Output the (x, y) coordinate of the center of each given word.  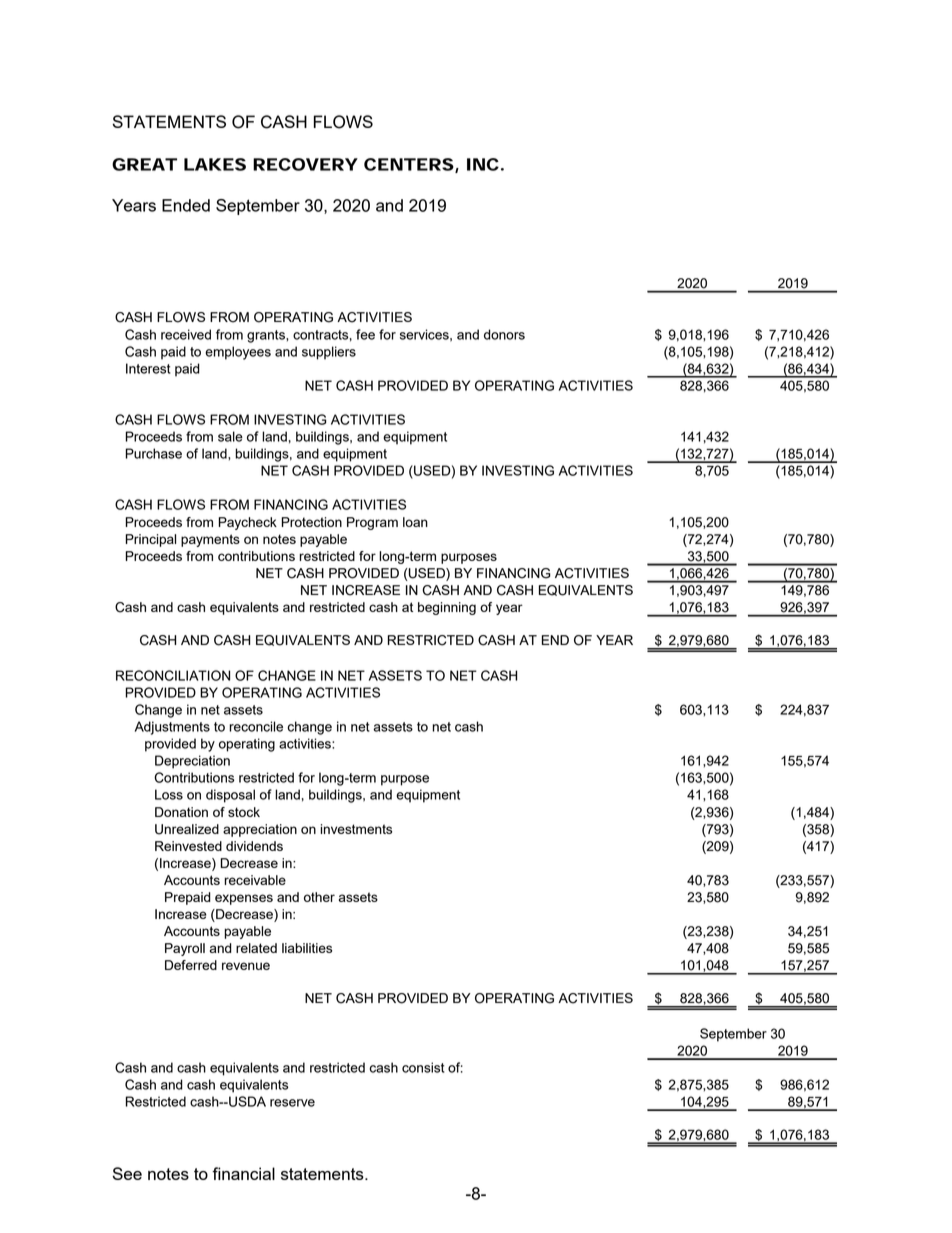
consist (423, 1067)
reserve (292, 1103)
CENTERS (409, 164)
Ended (186, 205)
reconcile (256, 726)
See (127, 1173)
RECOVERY (305, 164)
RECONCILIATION (173, 675)
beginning (447, 608)
